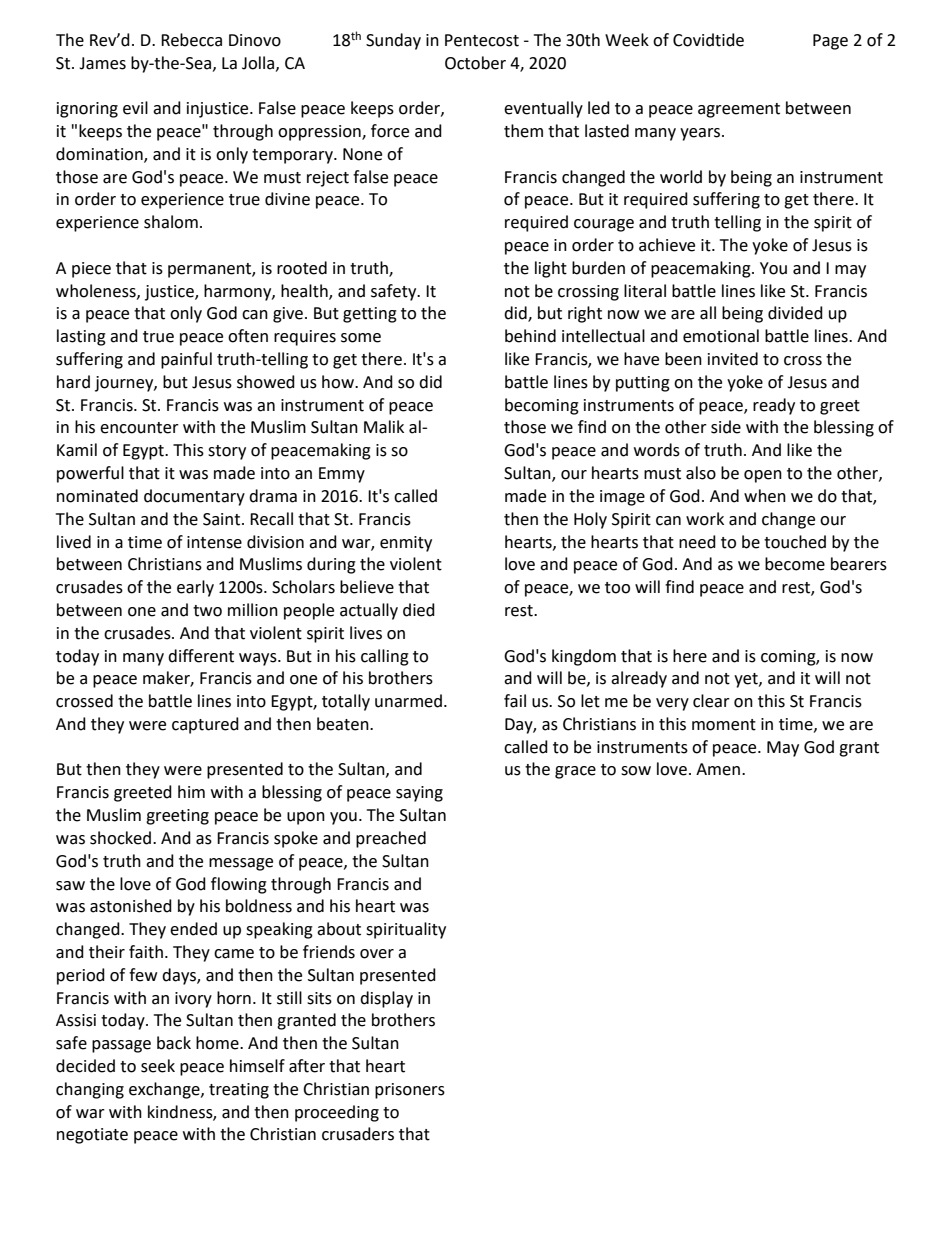 The image size is (952, 1233). I want to click on captured, so click(205, 725).
